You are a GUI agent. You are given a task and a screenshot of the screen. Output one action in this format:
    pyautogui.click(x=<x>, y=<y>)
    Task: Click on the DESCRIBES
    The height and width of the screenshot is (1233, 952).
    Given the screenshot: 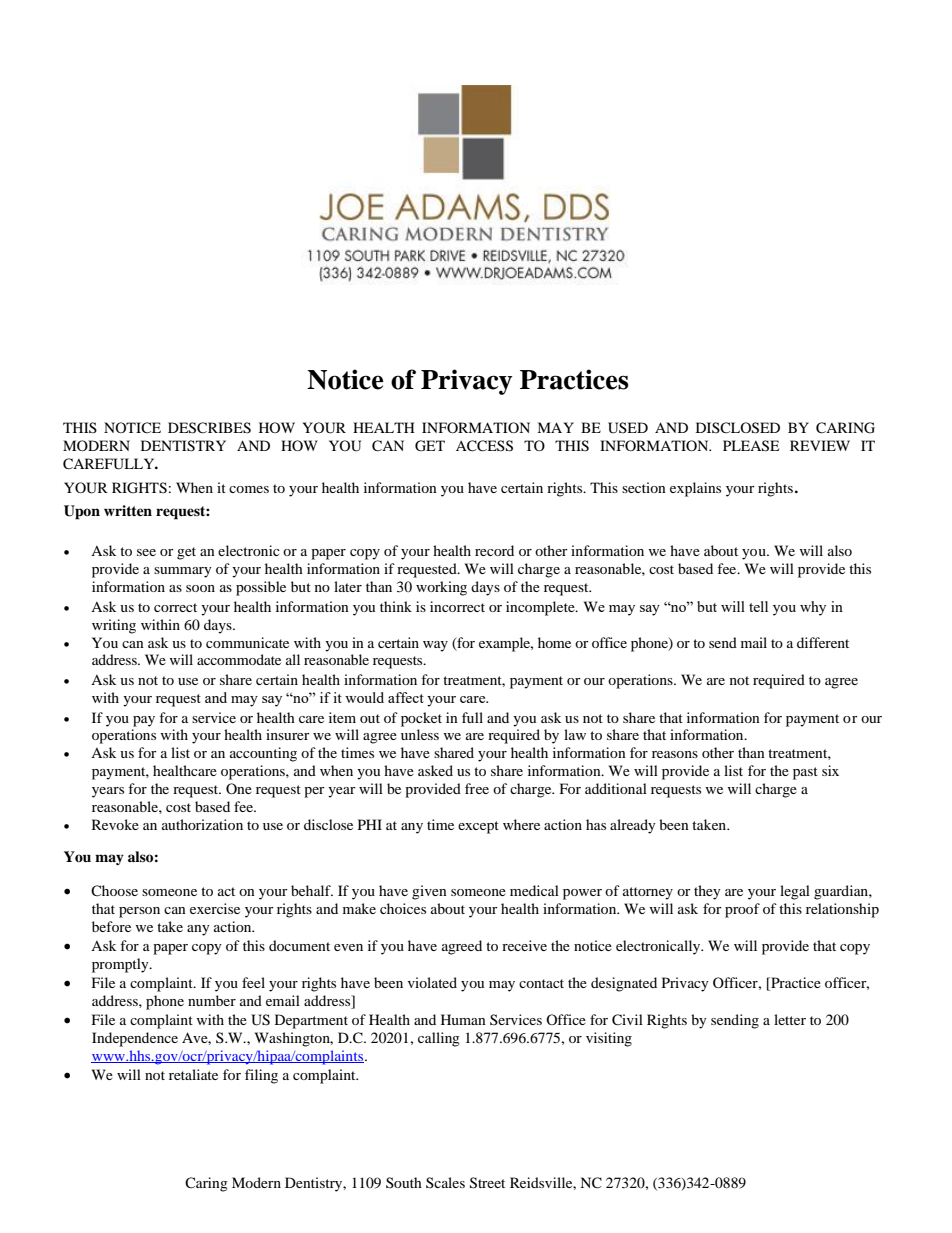 What is the action you would take?
    pyautogui.click(x=209, y=428)
